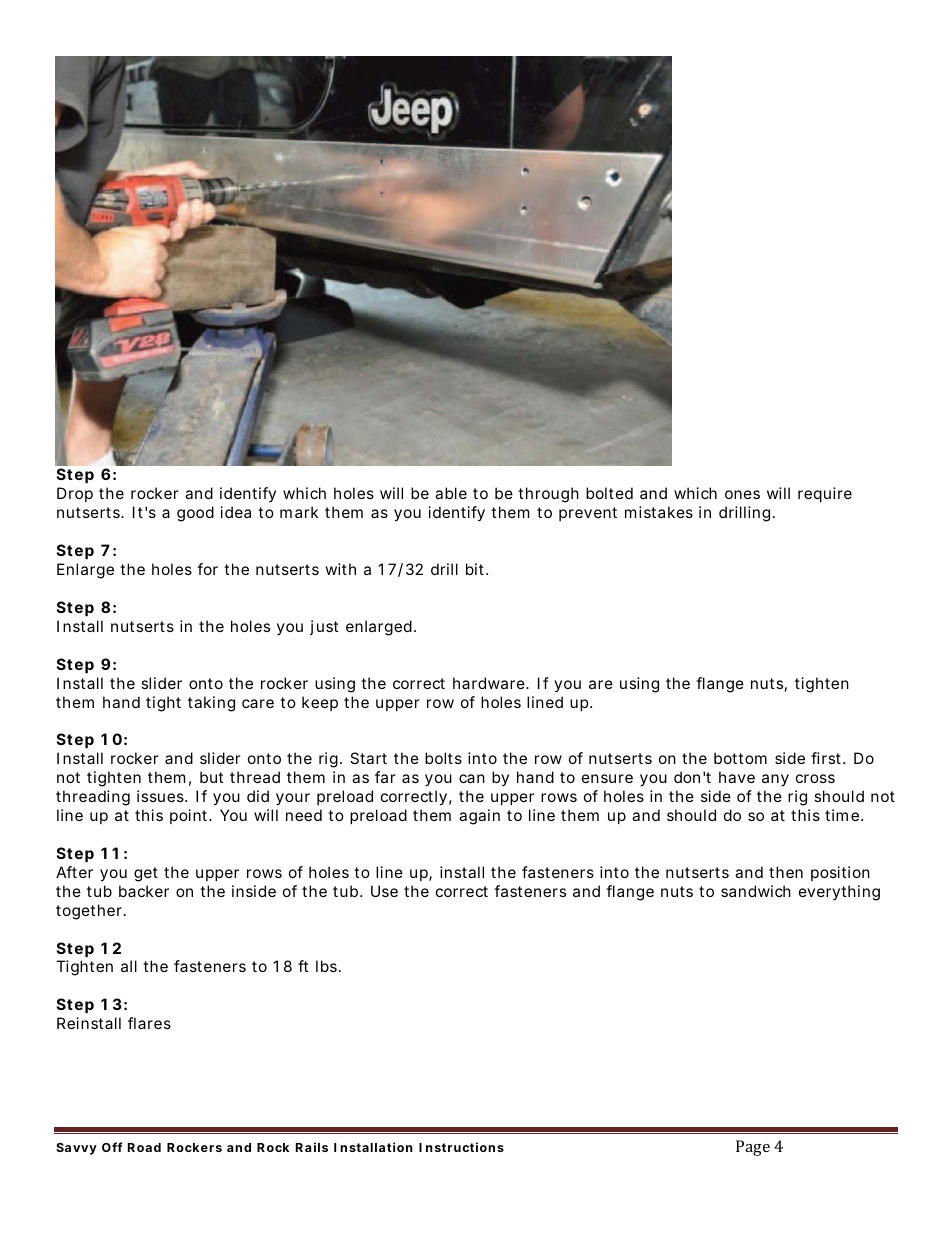  Describe the element at coordinates (195, 514) in the screenshot. I see `good` at that location.
